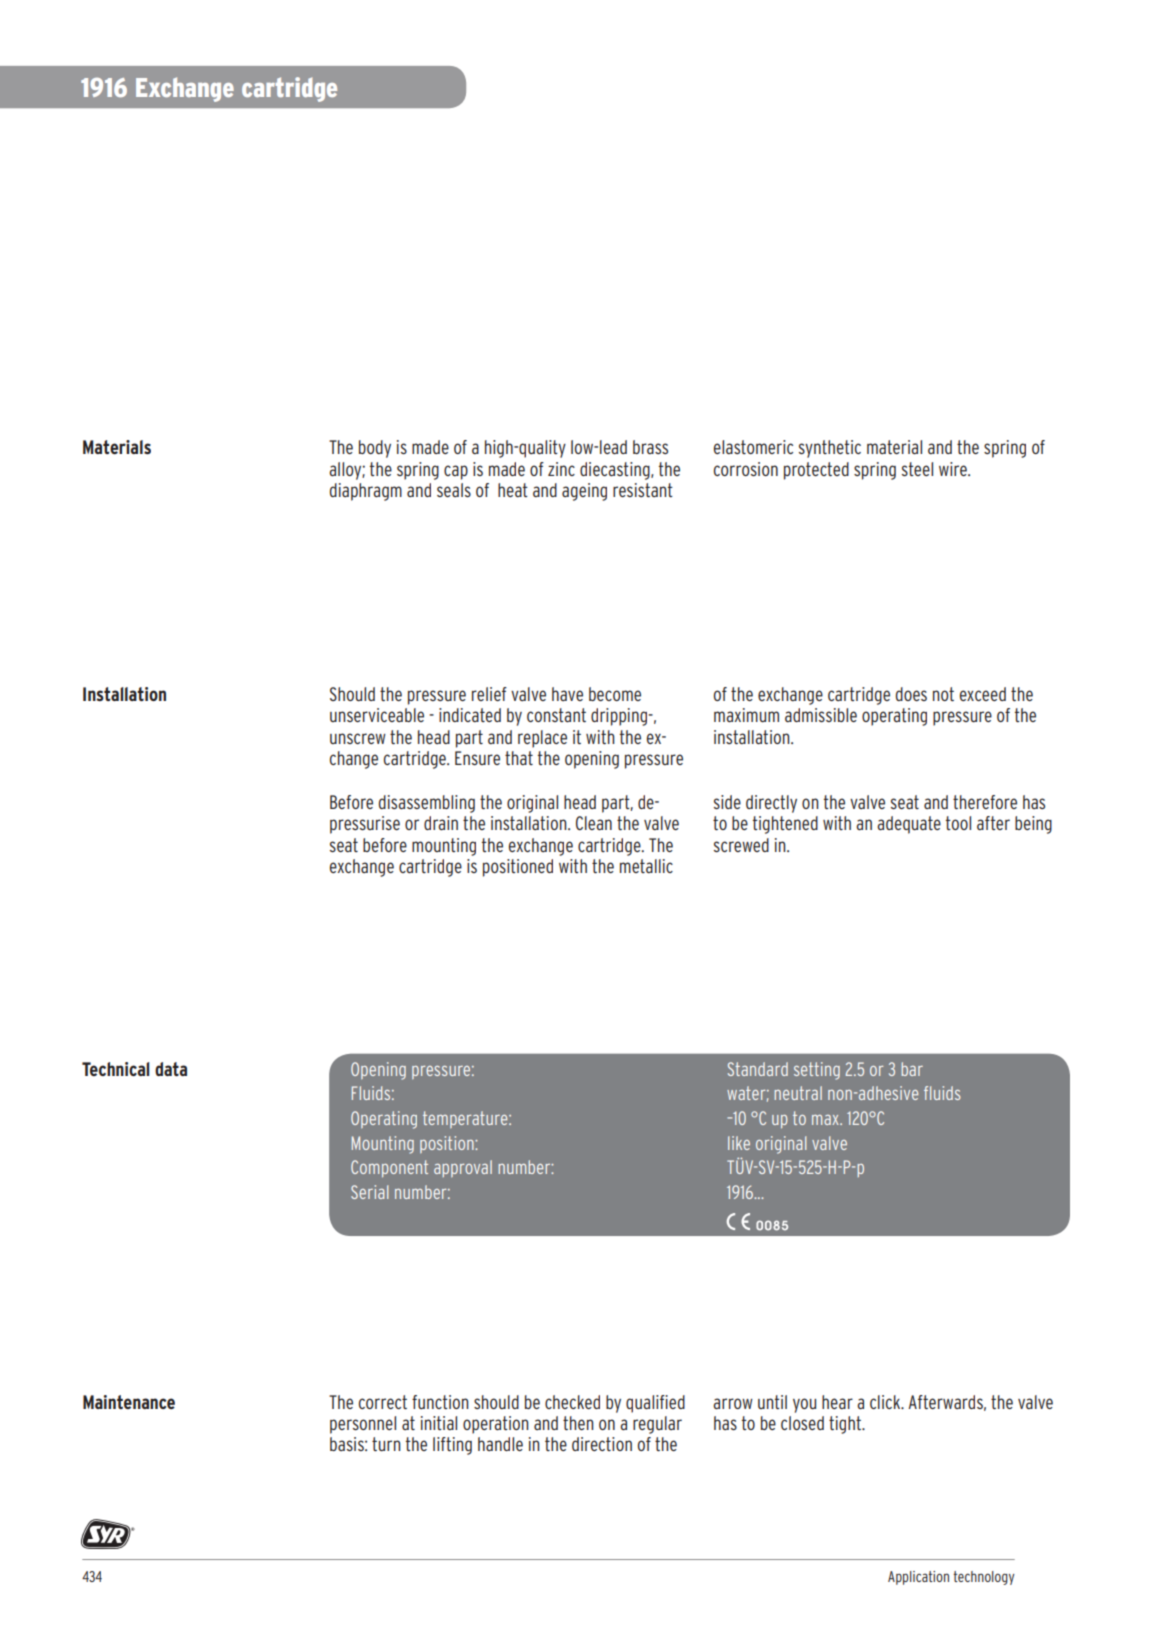 This screenshot has width=1152, height=1629. I want to click on turn, so click(386, 1444).
